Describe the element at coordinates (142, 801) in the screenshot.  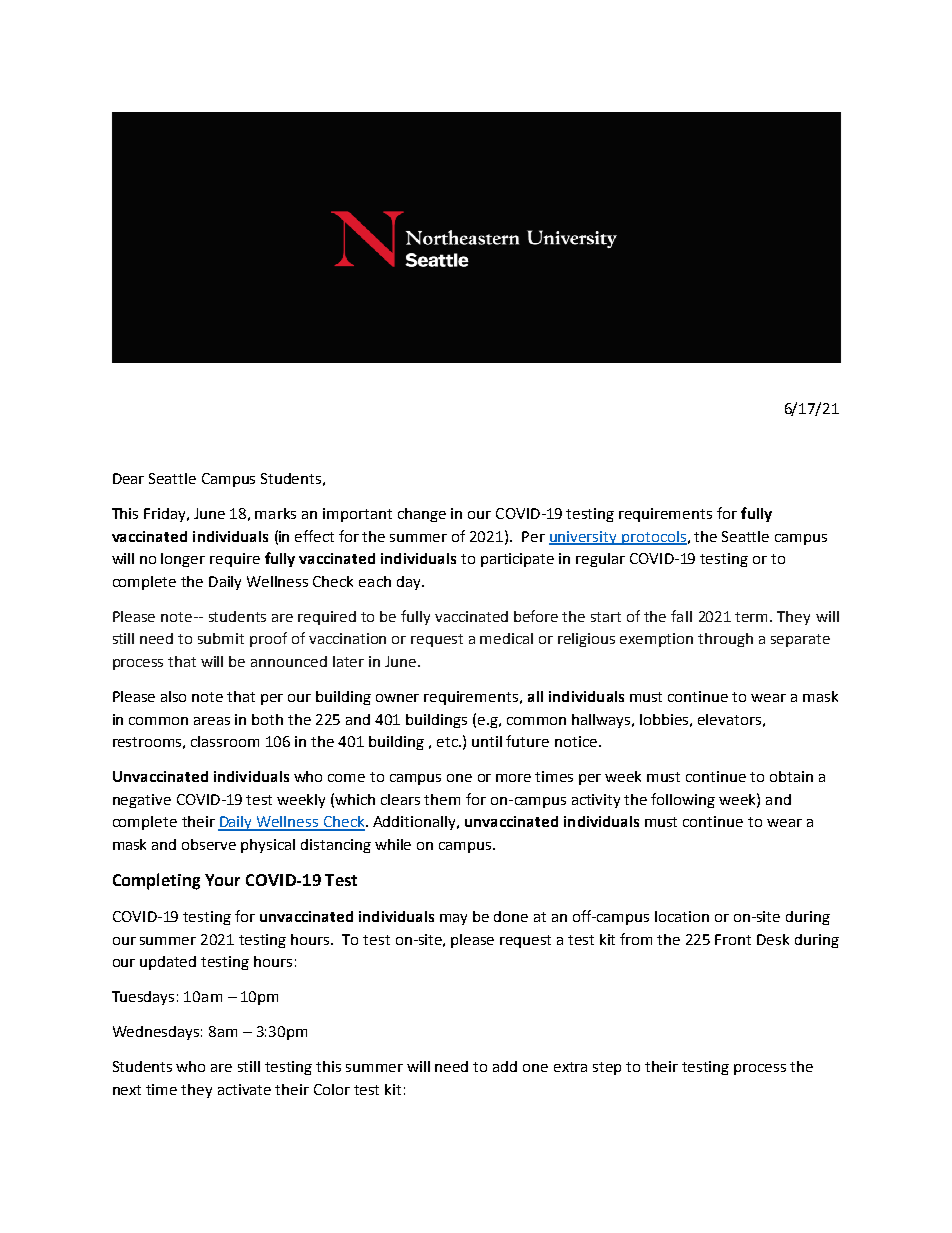
I see `negative` at that location.
